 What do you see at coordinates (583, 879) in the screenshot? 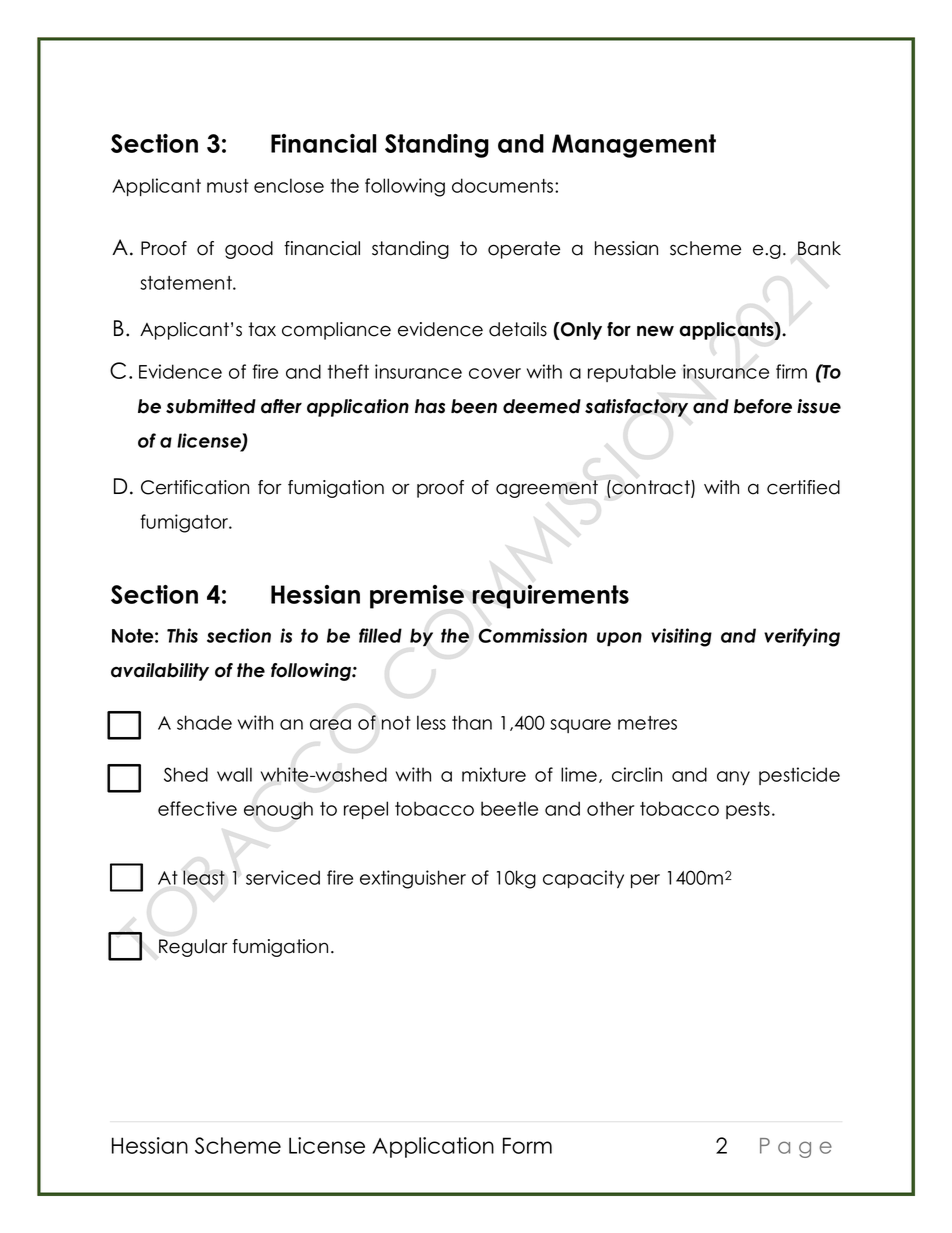
I see `capacity` at bounding box center [583, 879].
